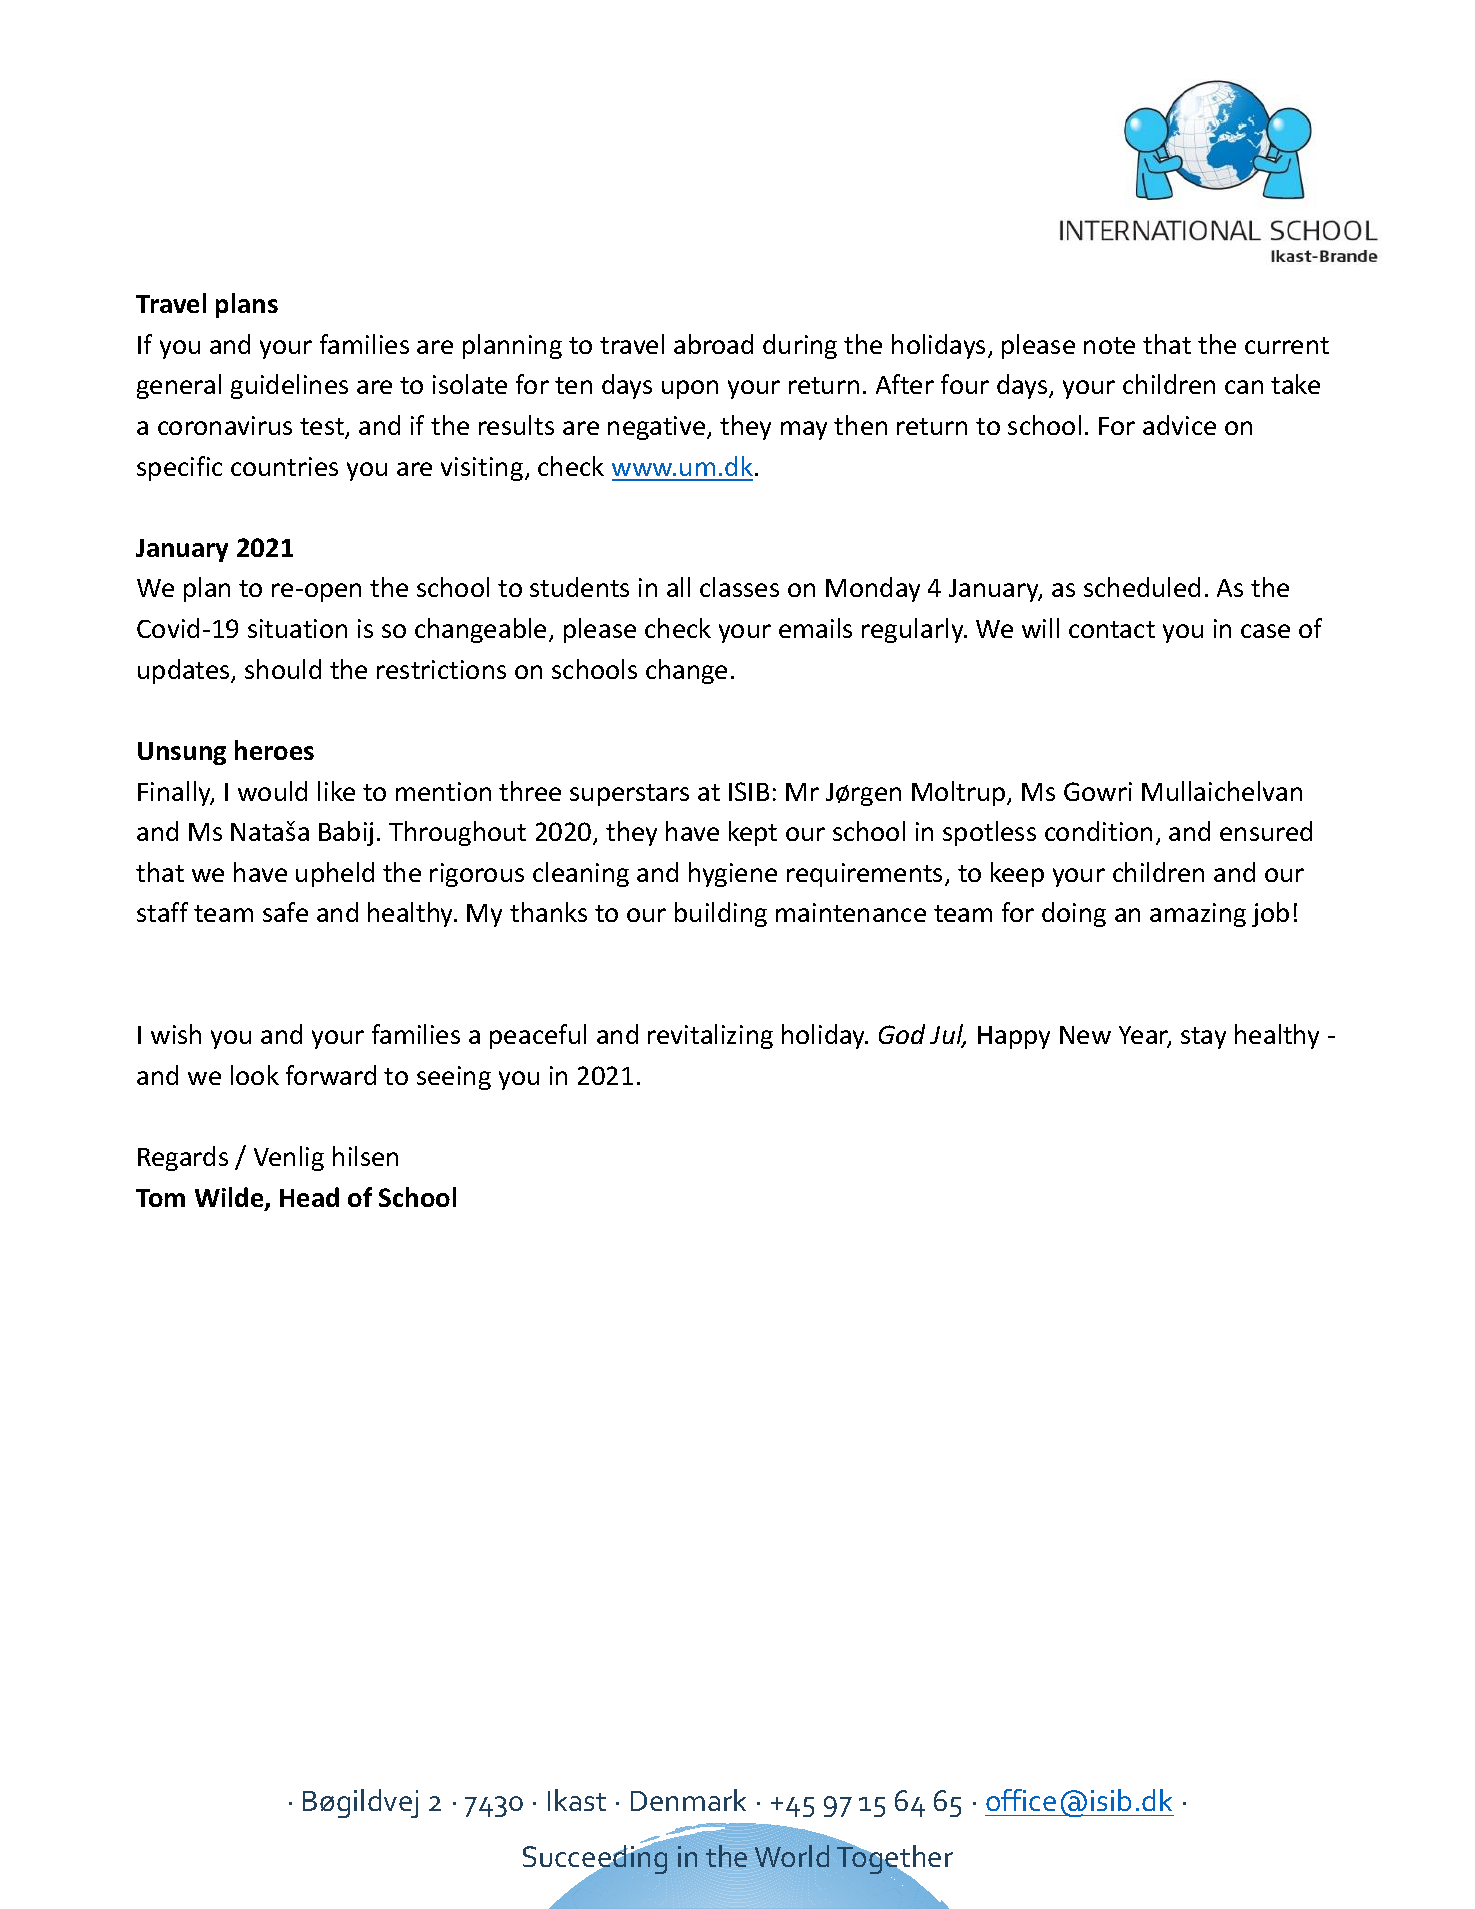 The image size is (1475, 1909). What do you see at coordinates (1179, 425) in the screenshot?
I see `advice` at bounding box center [1179, 425].
